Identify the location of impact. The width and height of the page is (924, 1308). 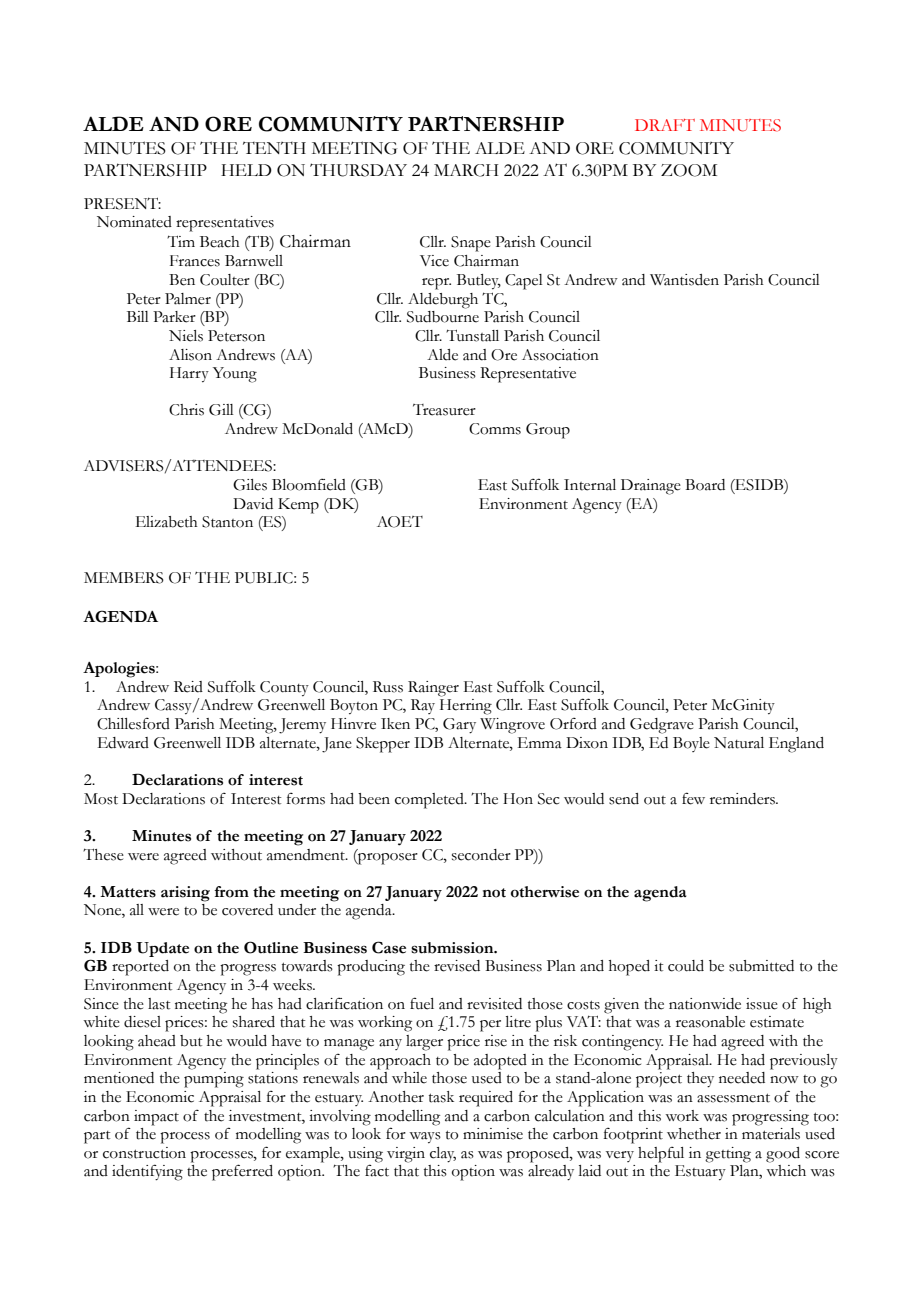
(156, 1118).
